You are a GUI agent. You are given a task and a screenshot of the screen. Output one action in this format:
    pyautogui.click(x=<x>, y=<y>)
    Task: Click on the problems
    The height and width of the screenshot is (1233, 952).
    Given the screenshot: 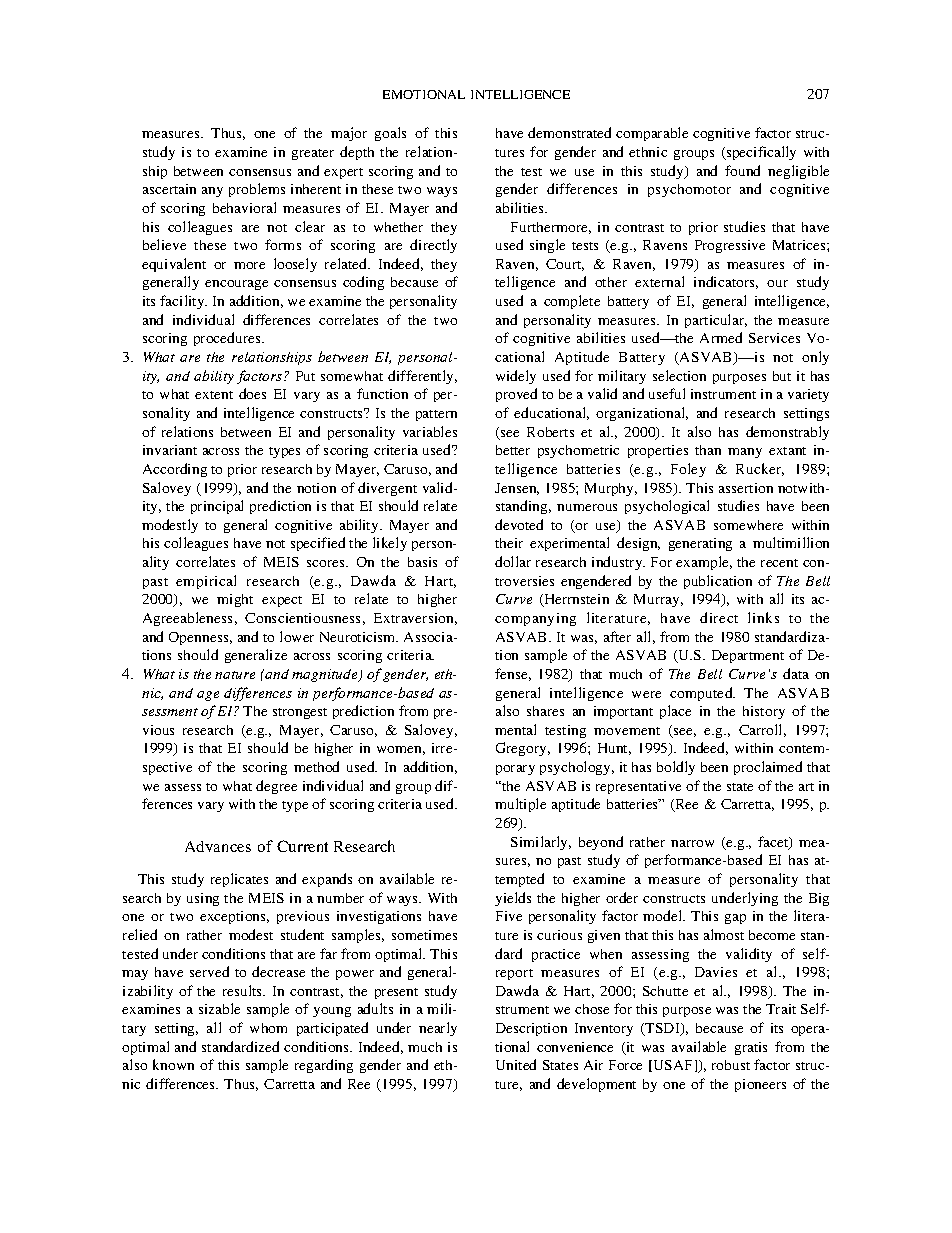 What is the action you would take?
    pyautogui.click(x=257, y=190)
